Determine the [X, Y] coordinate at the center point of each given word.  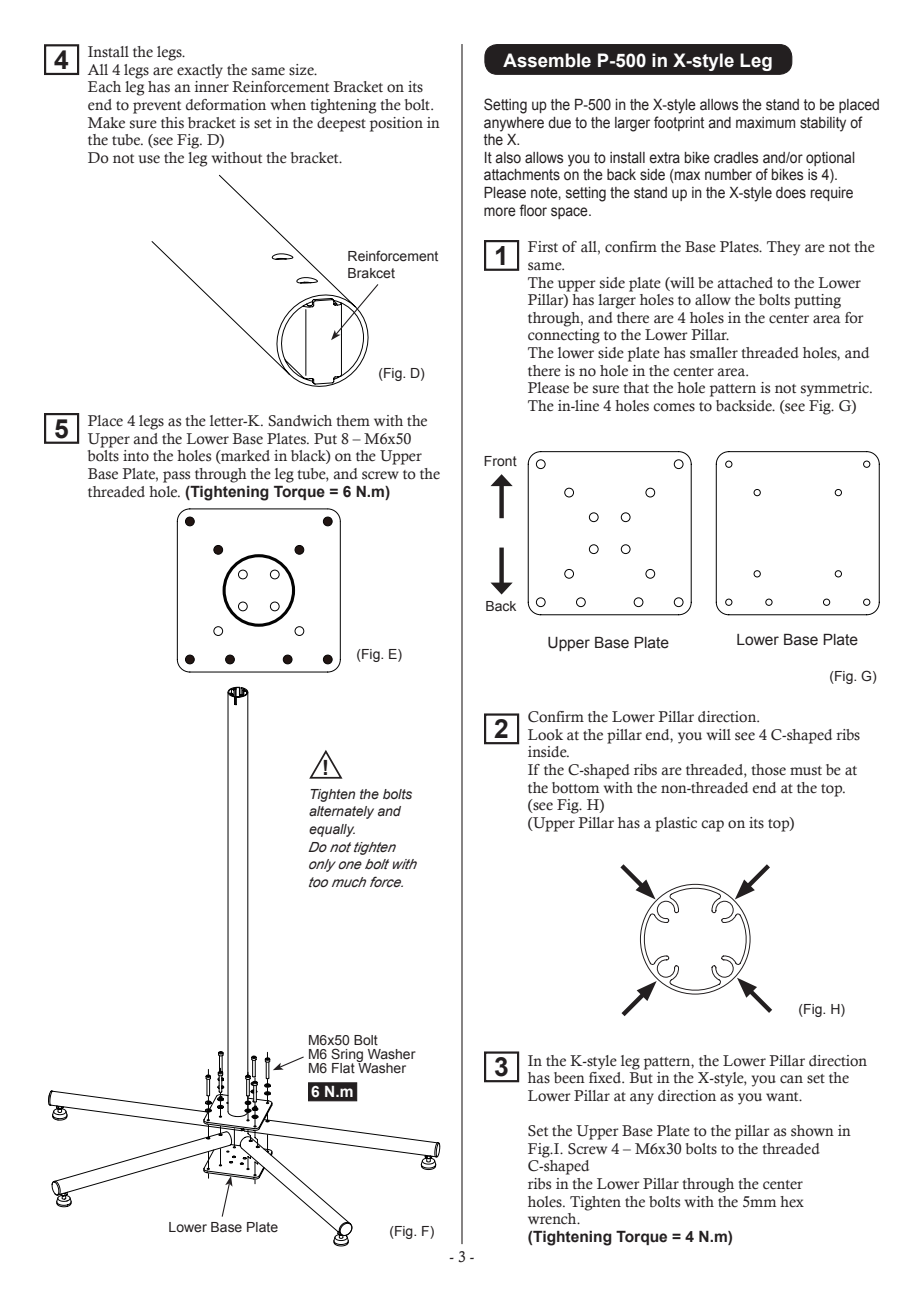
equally [332, 830]
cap [712, 826]
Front [500, 461]
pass [176, 477]
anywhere [514, 124]
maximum [765, 122]
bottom [575, 788]
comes [674, 407]
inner [212, 87]
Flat [343, 1068]
